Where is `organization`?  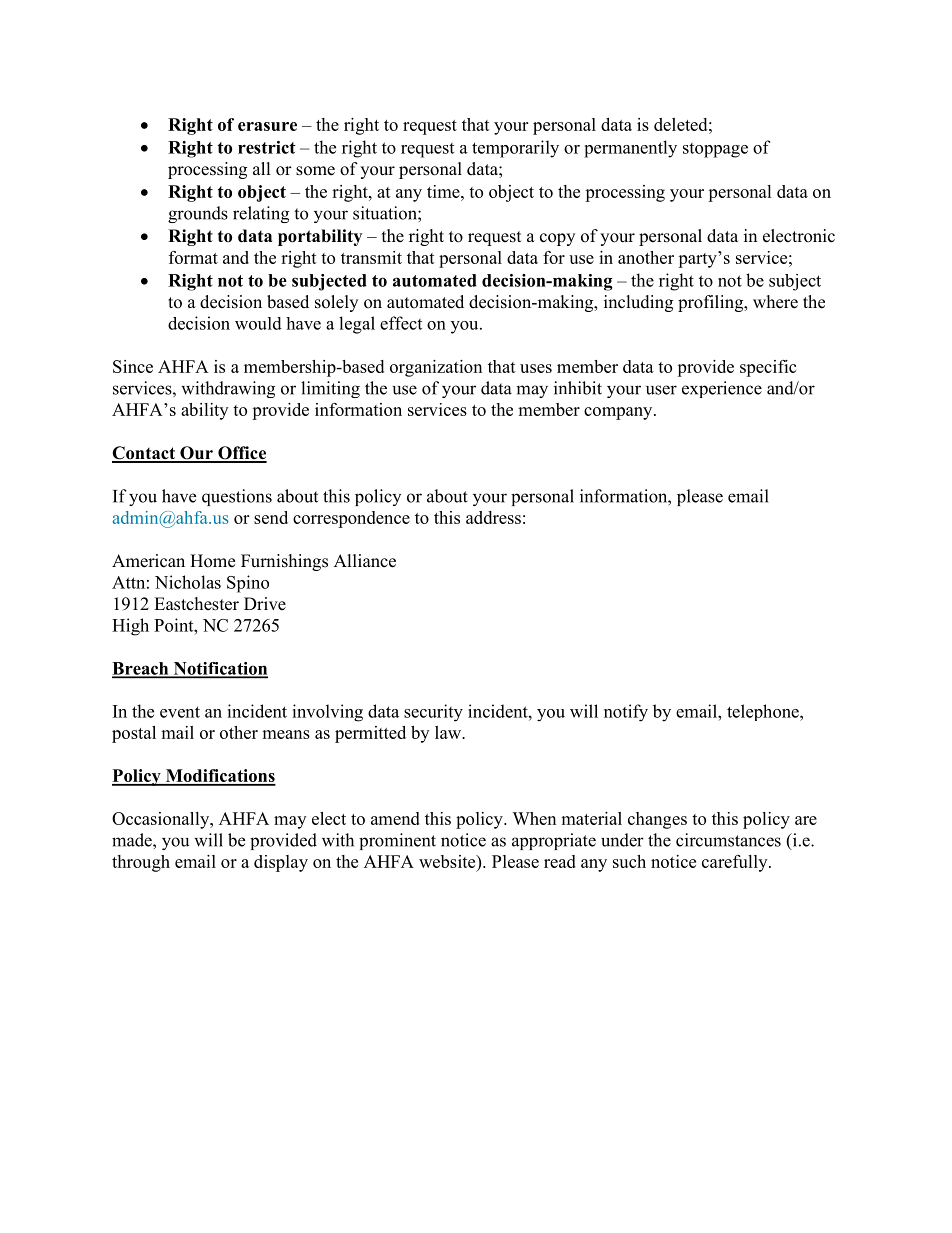 organization is located at coordinates (436, 368).
